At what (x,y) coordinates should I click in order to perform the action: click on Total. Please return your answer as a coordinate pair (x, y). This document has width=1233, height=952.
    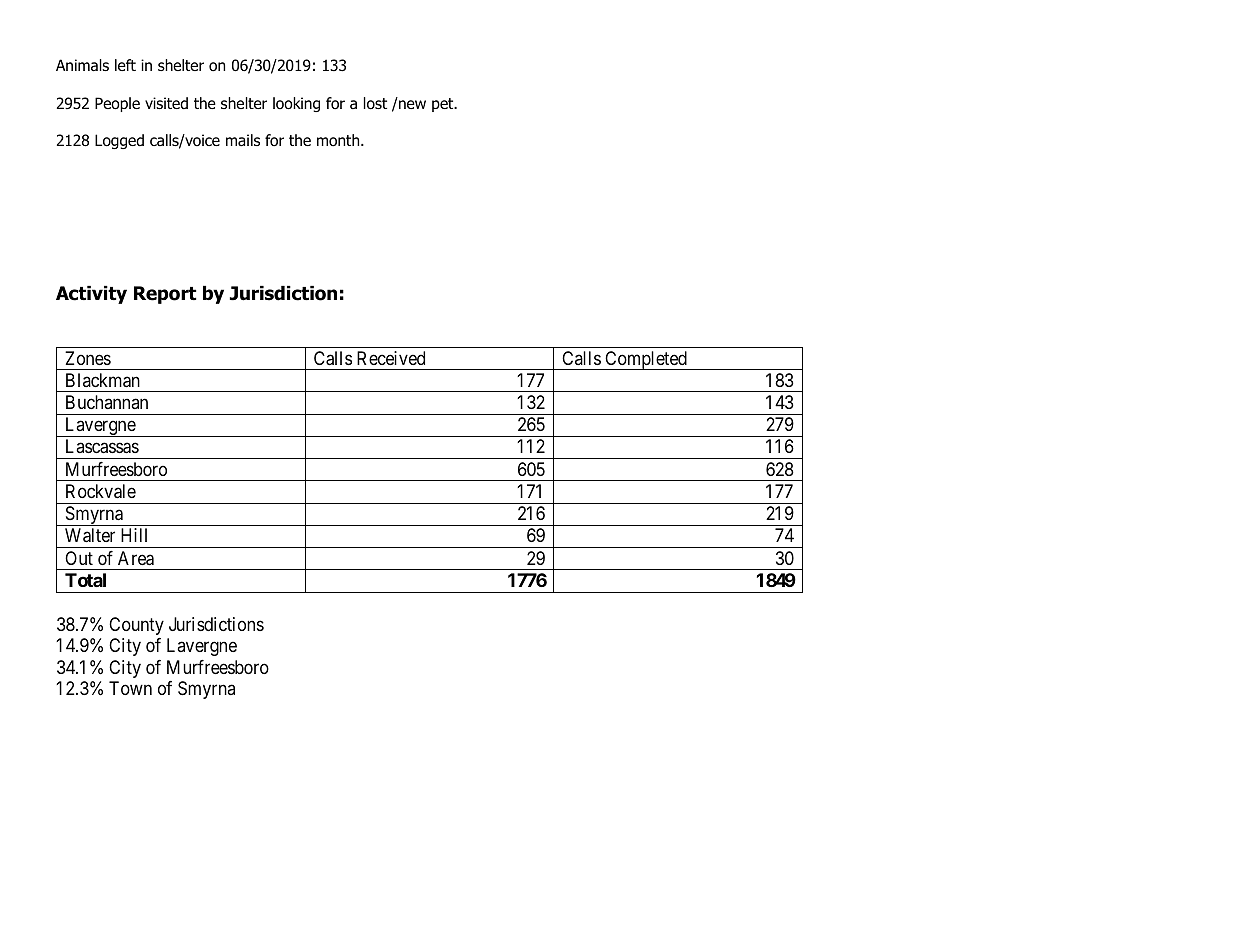
    Looking at the image, I should click on (85, 580).
